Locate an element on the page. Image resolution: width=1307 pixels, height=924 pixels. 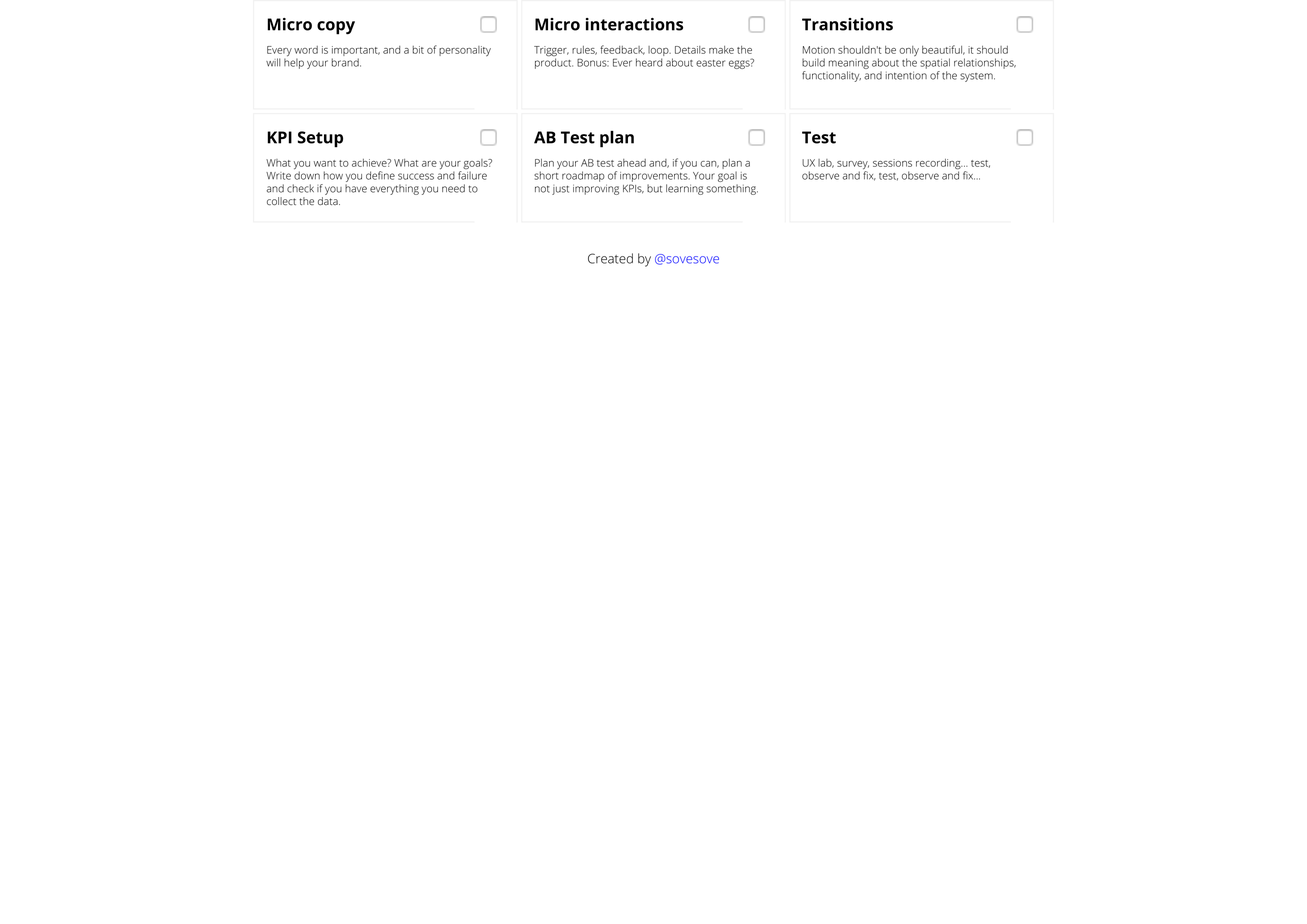
survey is located at coordinates (853, 166).
